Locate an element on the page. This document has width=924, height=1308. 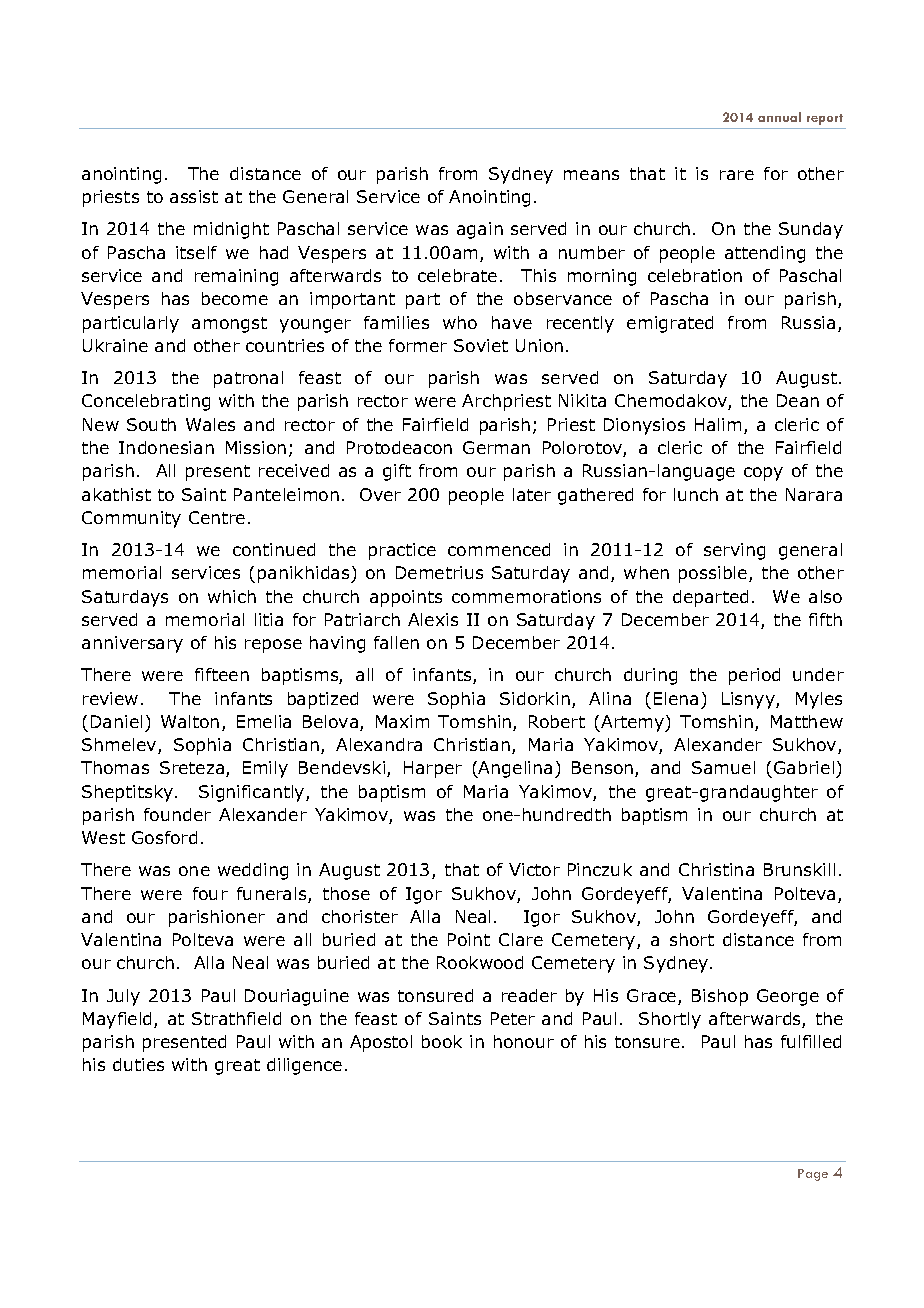
German is located at coordinates (496, 447).
